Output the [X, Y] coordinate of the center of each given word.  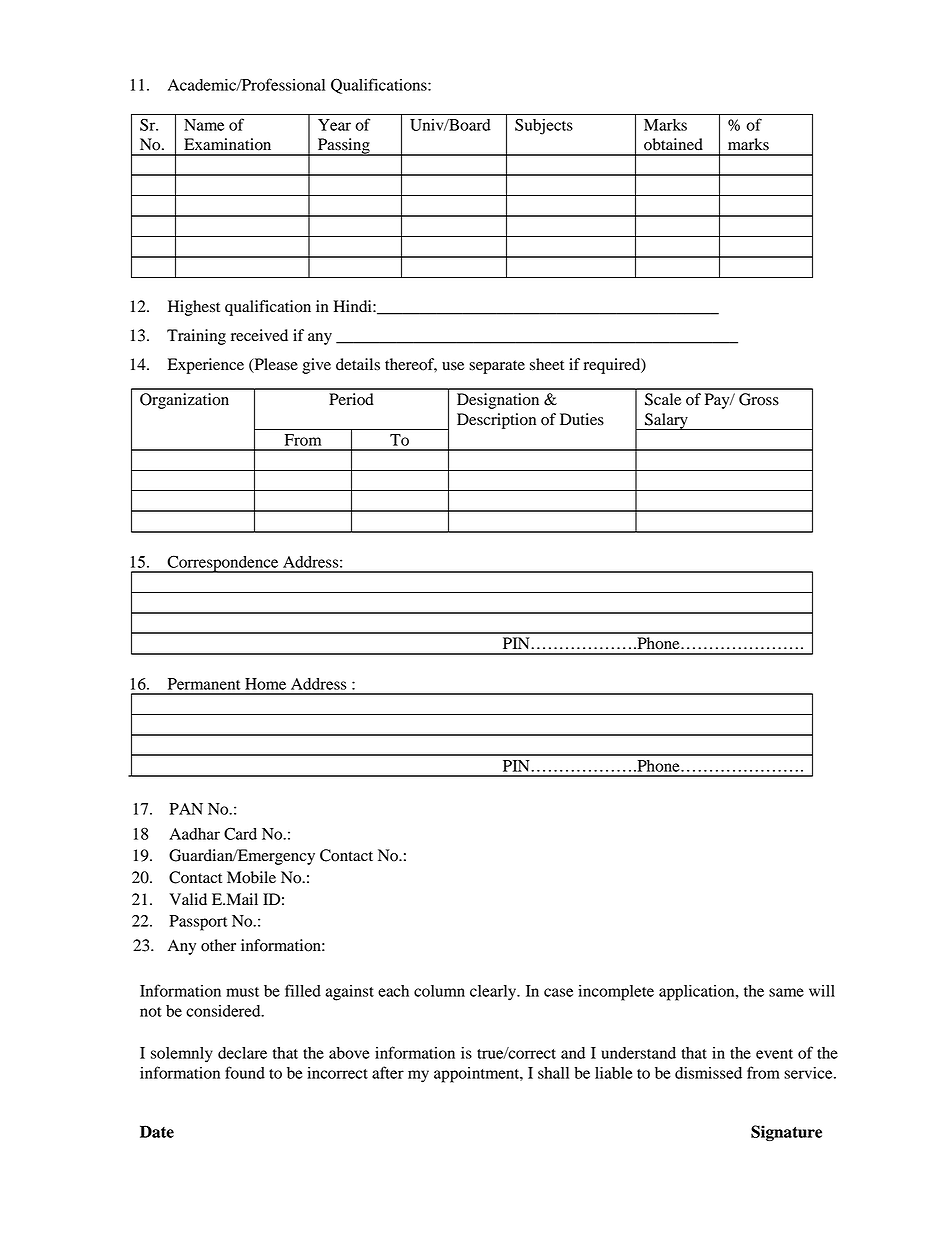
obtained [673, 144]
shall [553, 1073]
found [245, 1072]
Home [265, 684]
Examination [227, 144]
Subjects [544, 127]
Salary [666, 421]
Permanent [204, 684]
